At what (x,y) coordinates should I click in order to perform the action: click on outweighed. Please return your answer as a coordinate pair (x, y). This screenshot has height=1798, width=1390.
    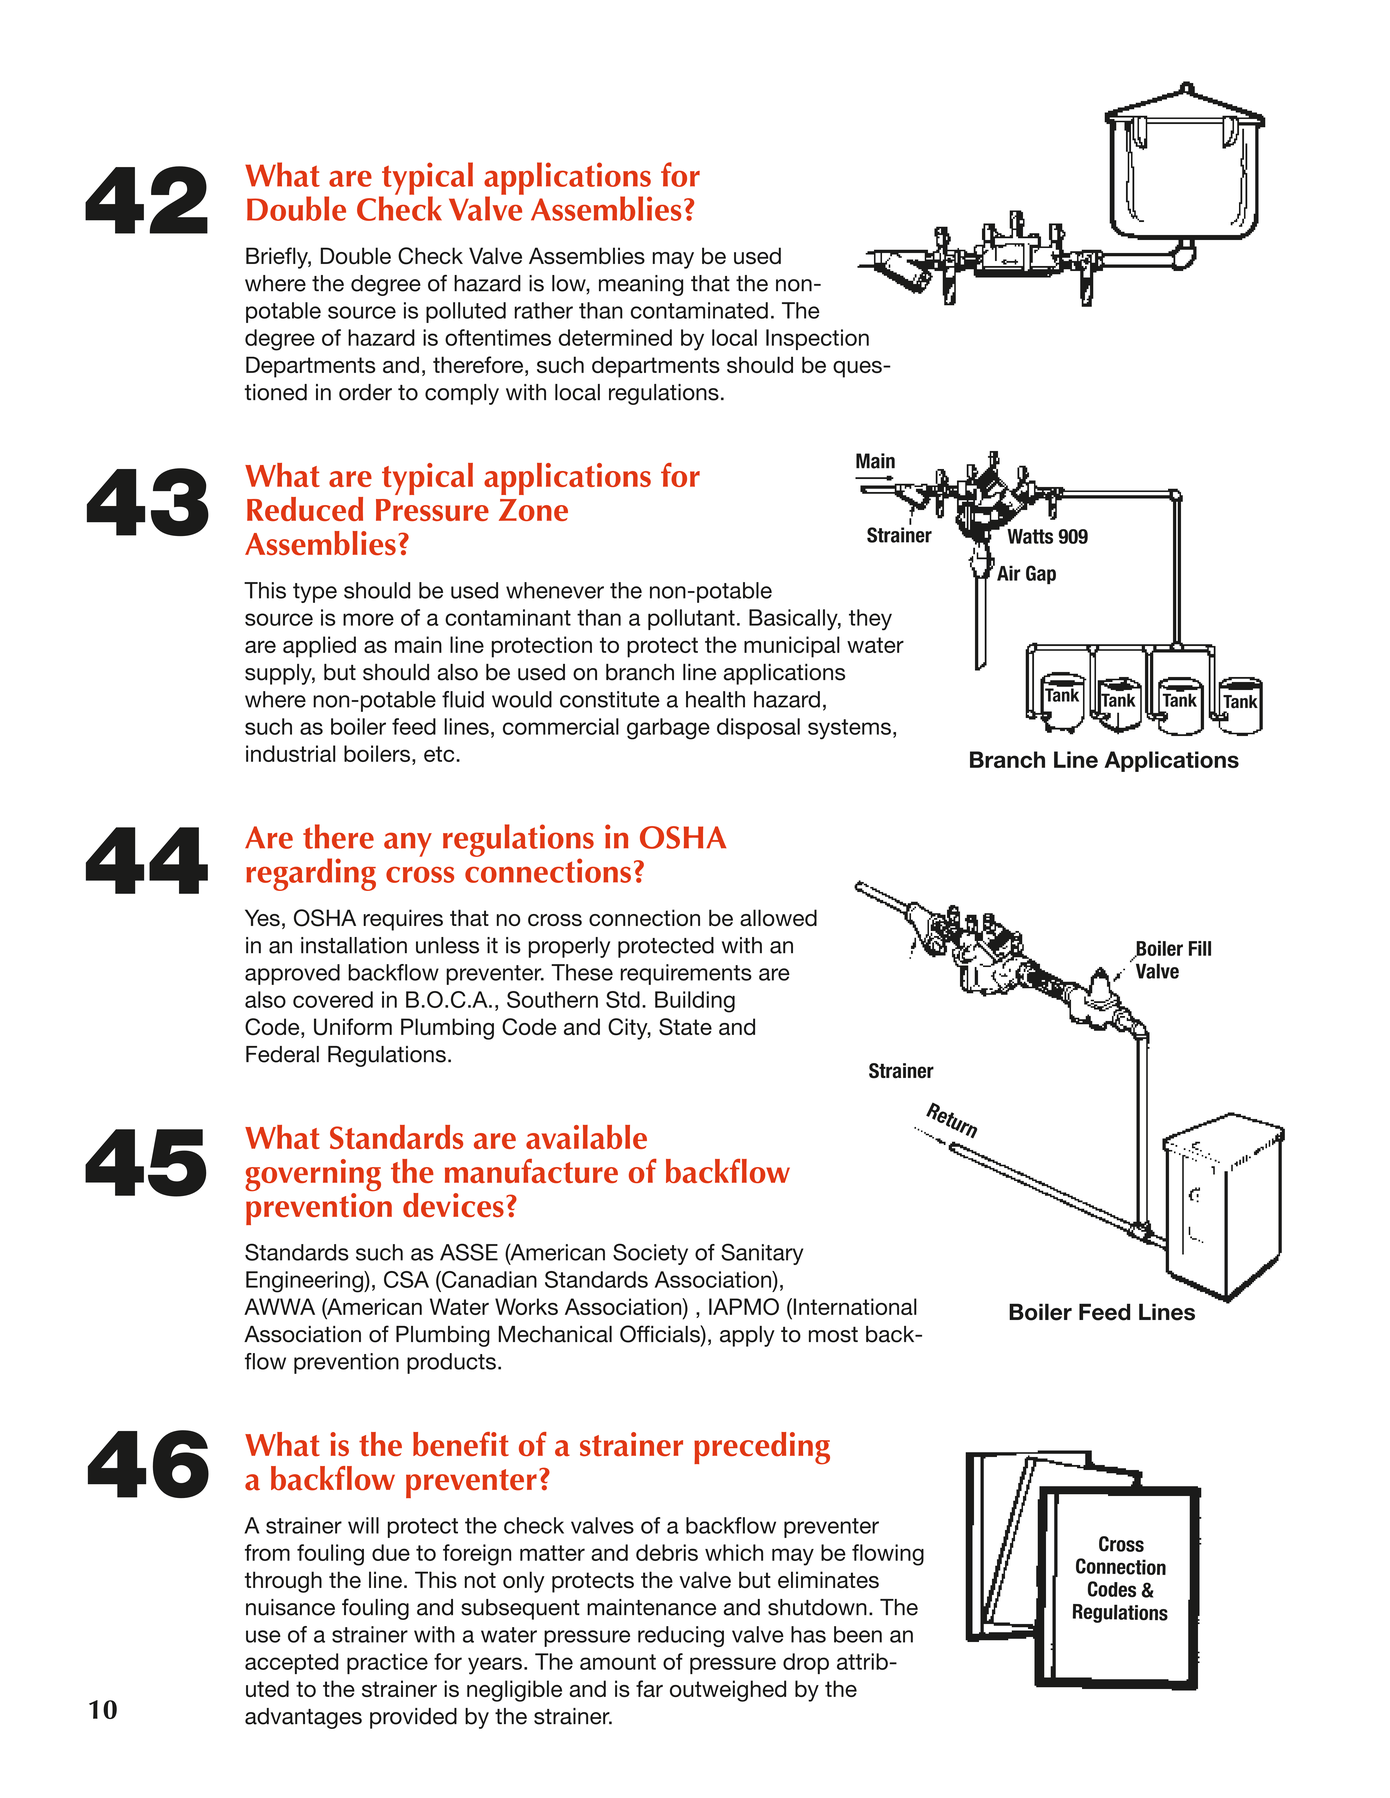
    Looking at the image, I should click on (728, 1691).
